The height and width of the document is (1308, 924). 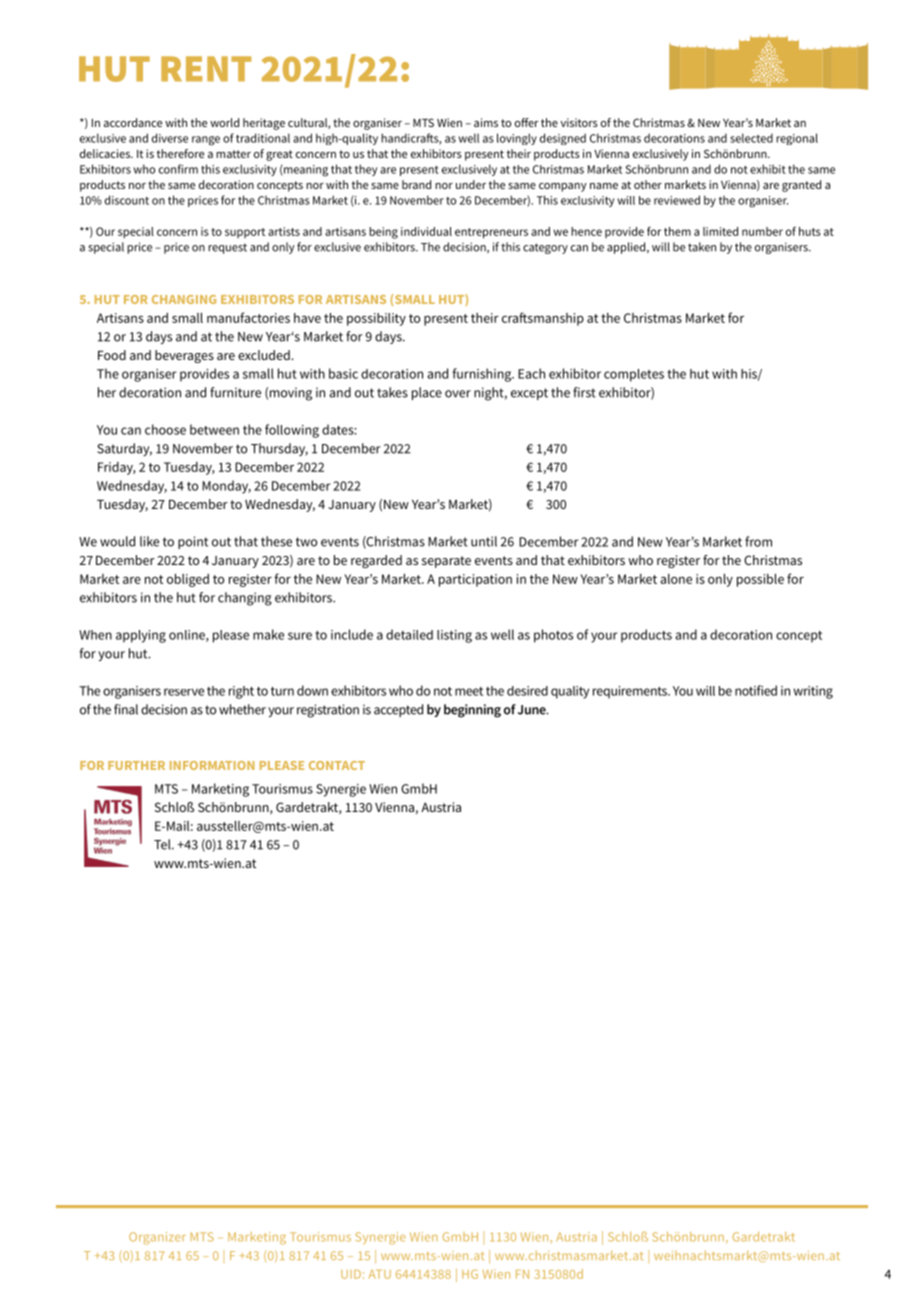 What do you see at coordinates (351, 1274) in the document?
I see `UID` at bounding box center [351, 1274].
